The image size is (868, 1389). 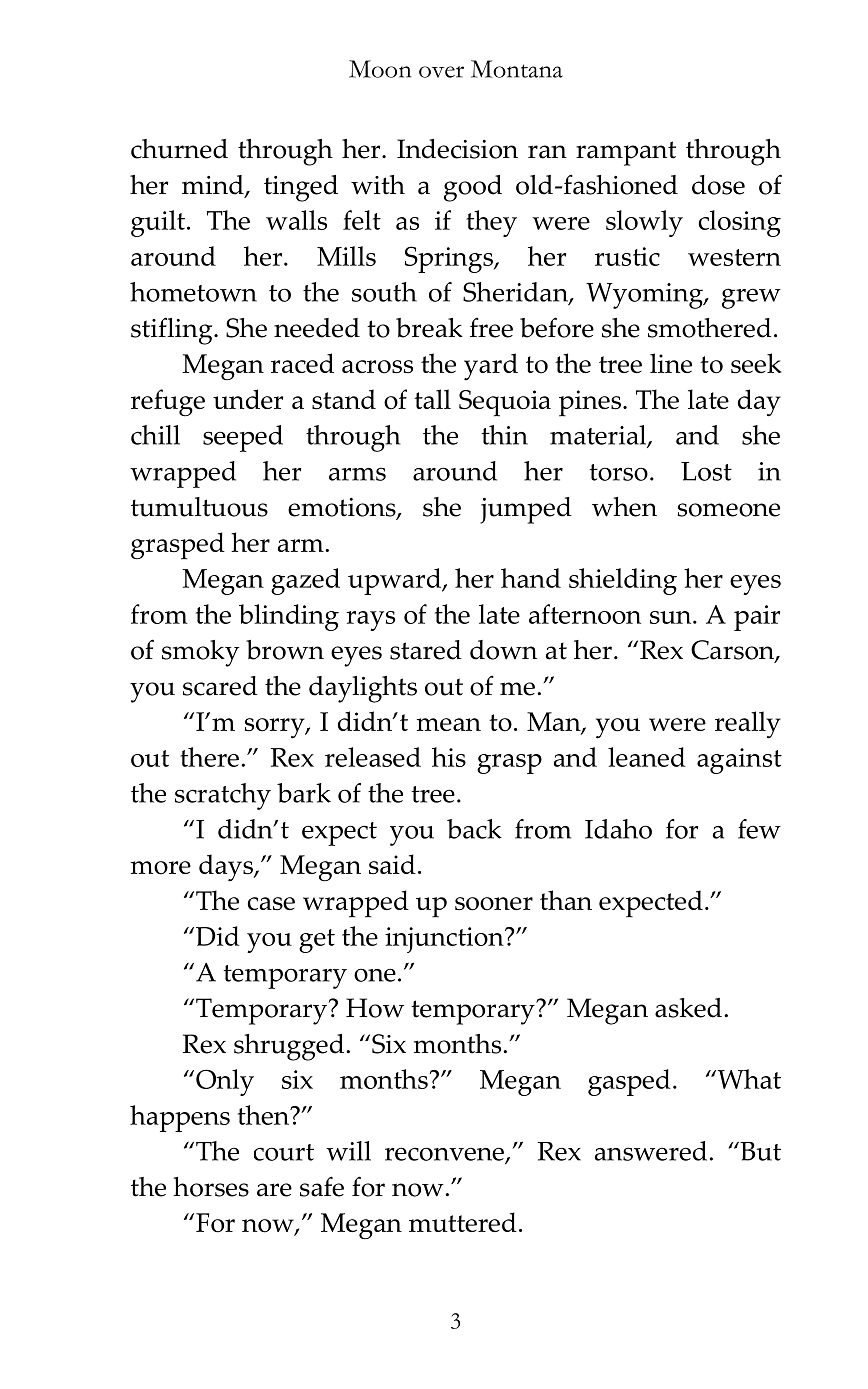 I want to click on break, so click(x=429, y=328).
